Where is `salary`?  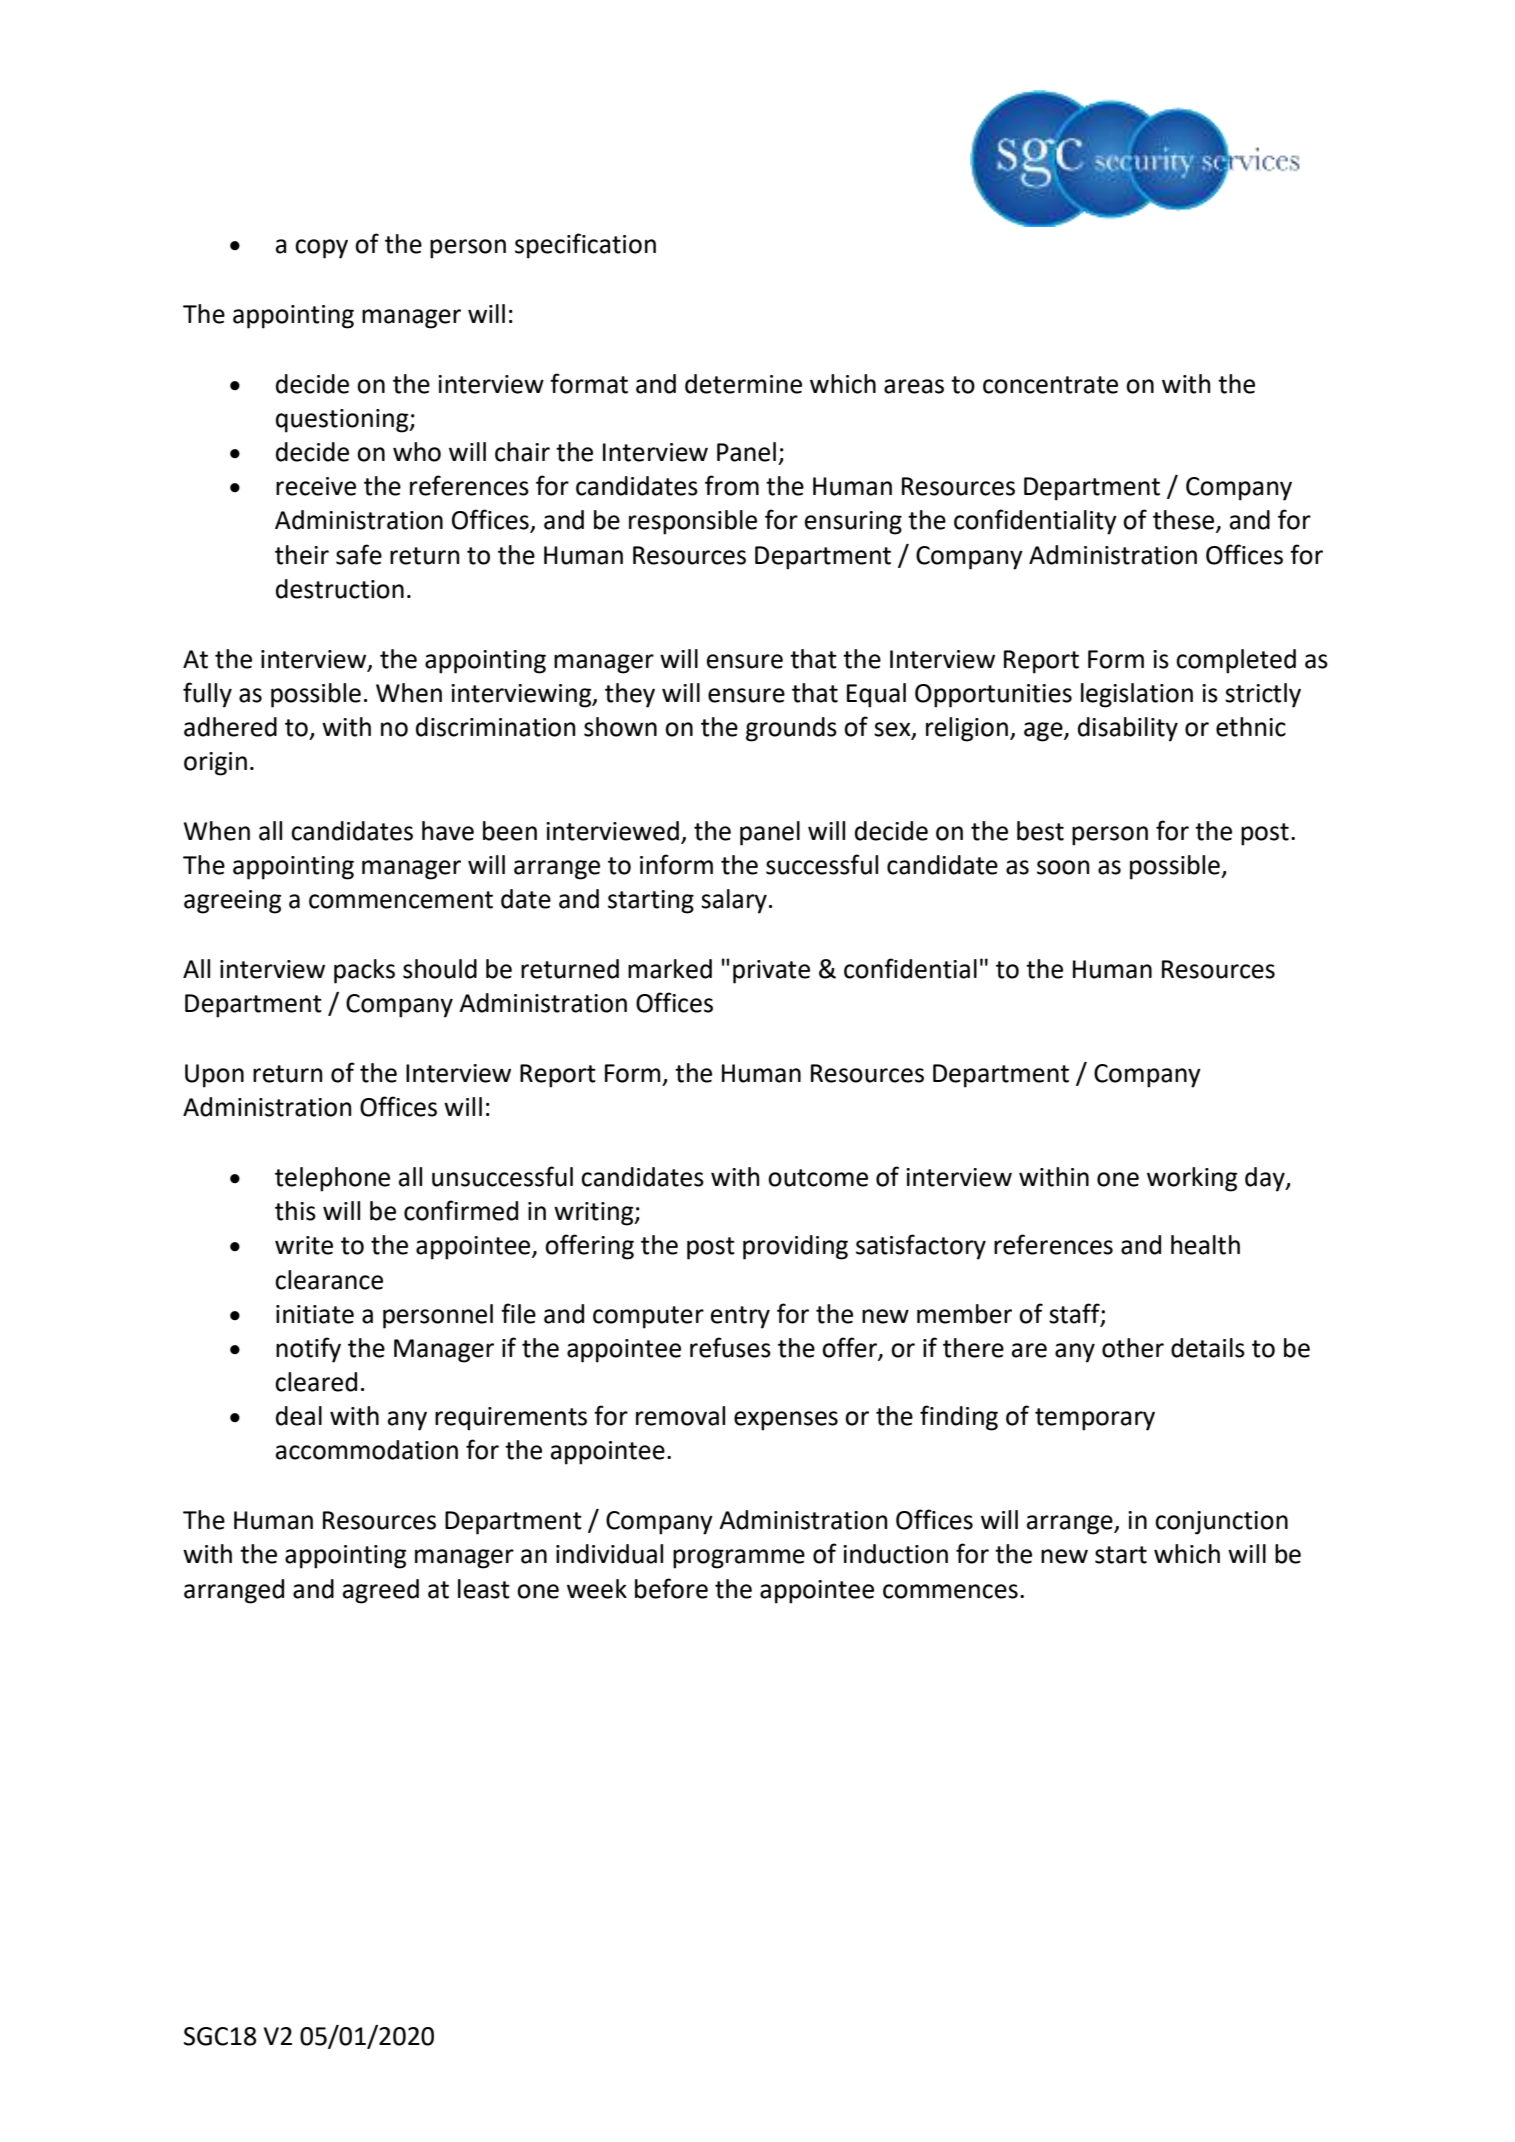
salary is located at coordinates (734, 901).
